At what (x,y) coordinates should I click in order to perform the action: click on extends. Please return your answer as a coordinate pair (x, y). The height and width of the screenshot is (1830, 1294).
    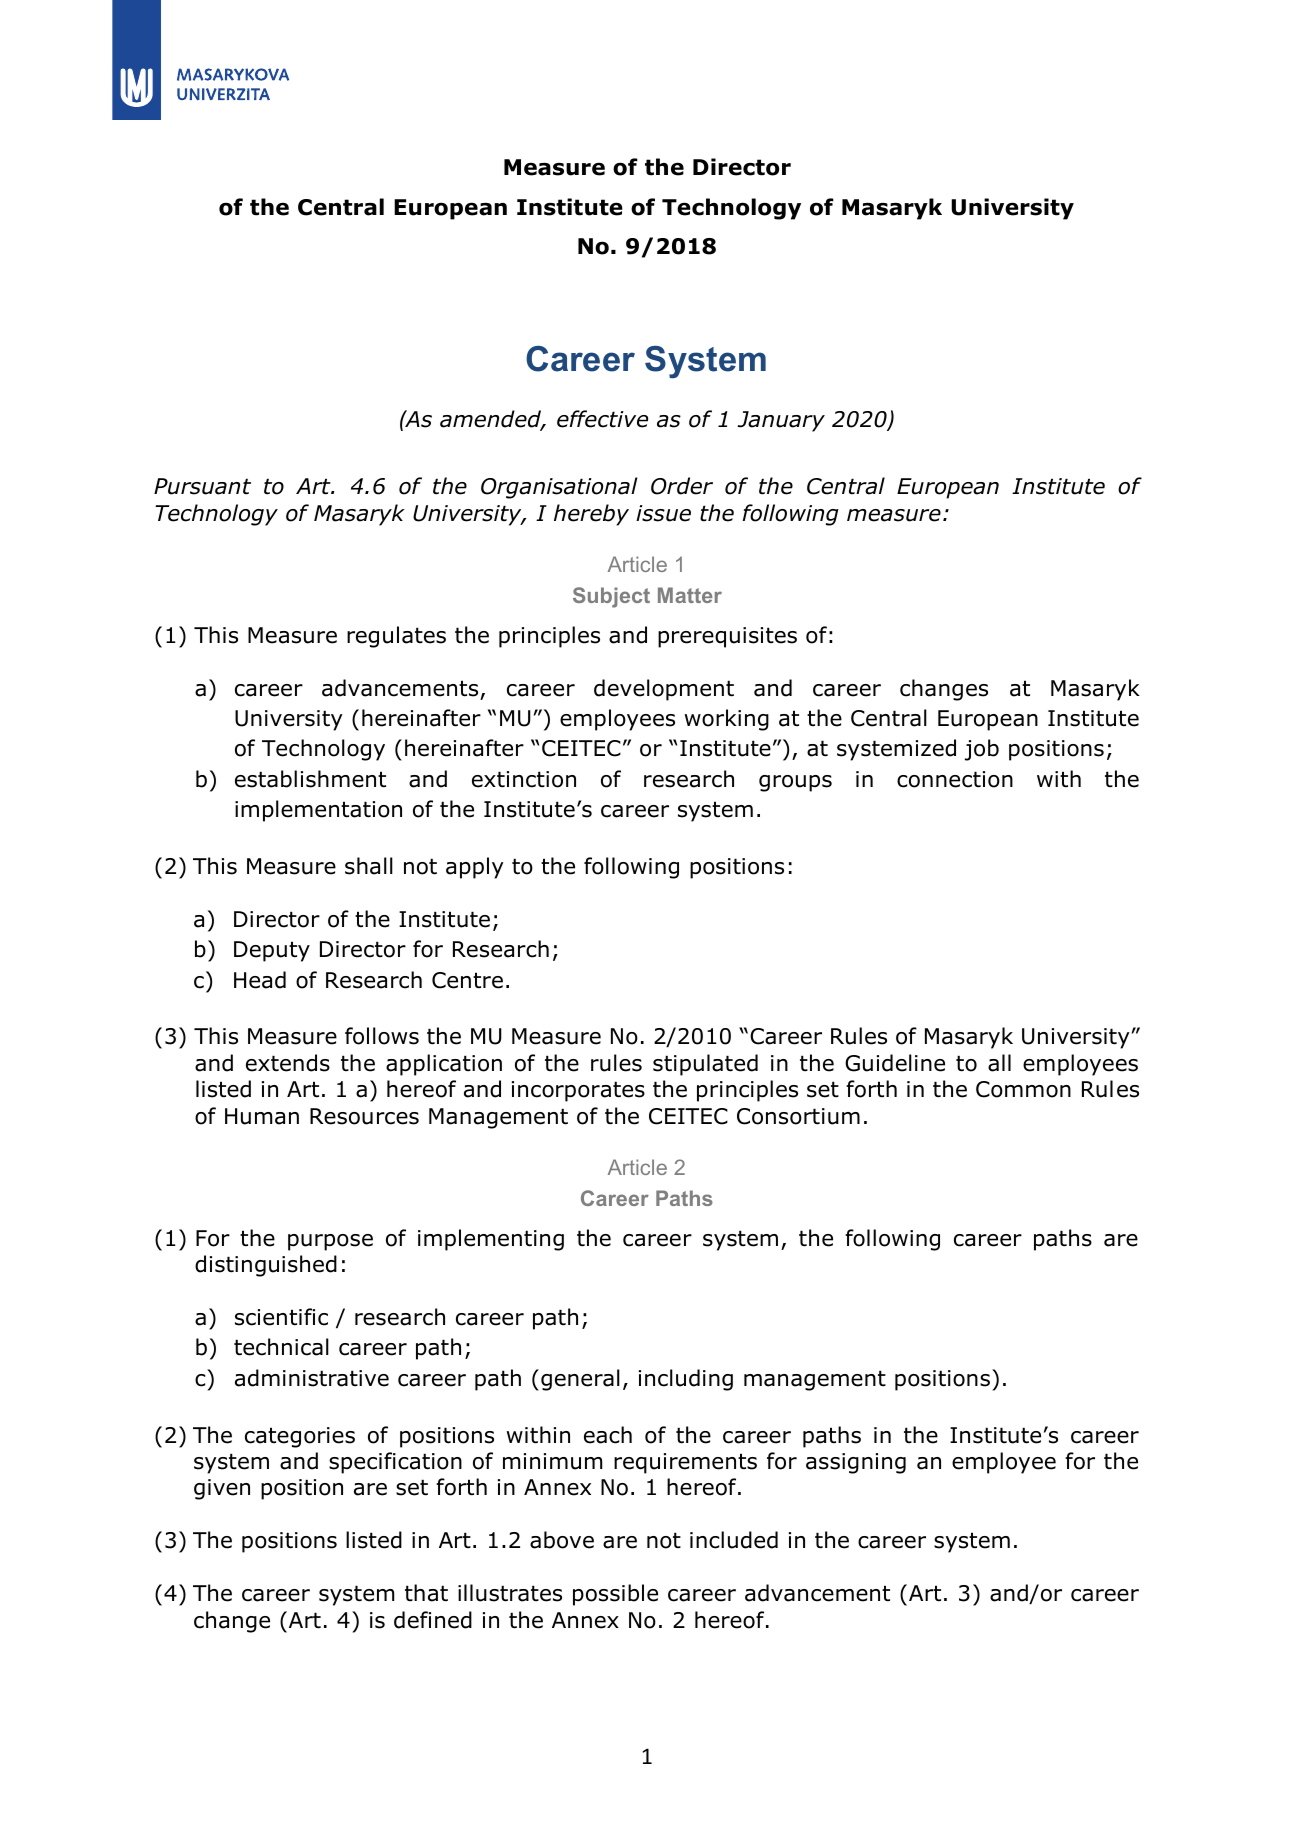
    Looking at the image, I should click on (288, 1063).
